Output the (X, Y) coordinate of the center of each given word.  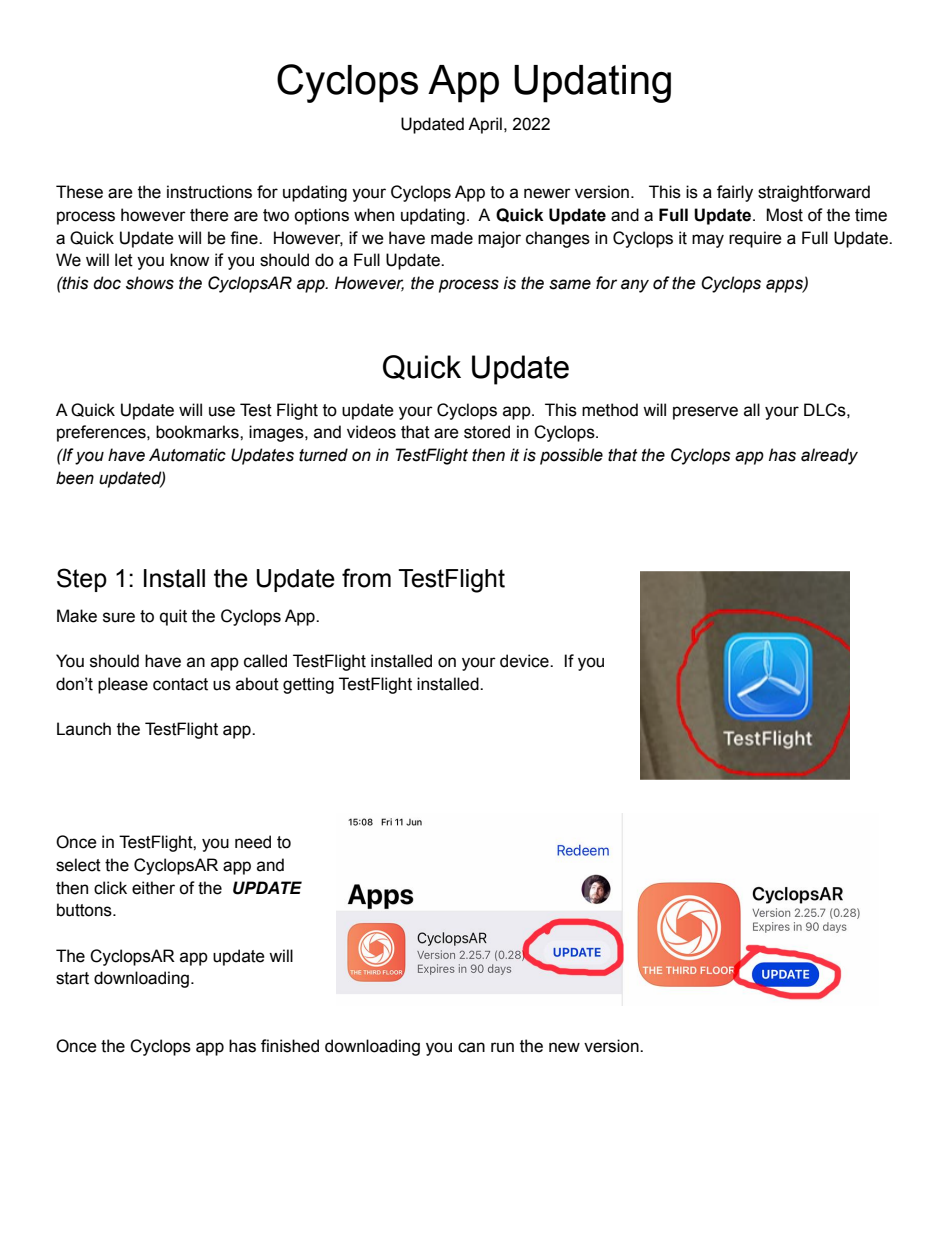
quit (173, 617)
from (366, 578)
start (72, 978)
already (829, 456)
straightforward (814, 193)
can (471, 1047)
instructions (209, 192)
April (485, 125)
